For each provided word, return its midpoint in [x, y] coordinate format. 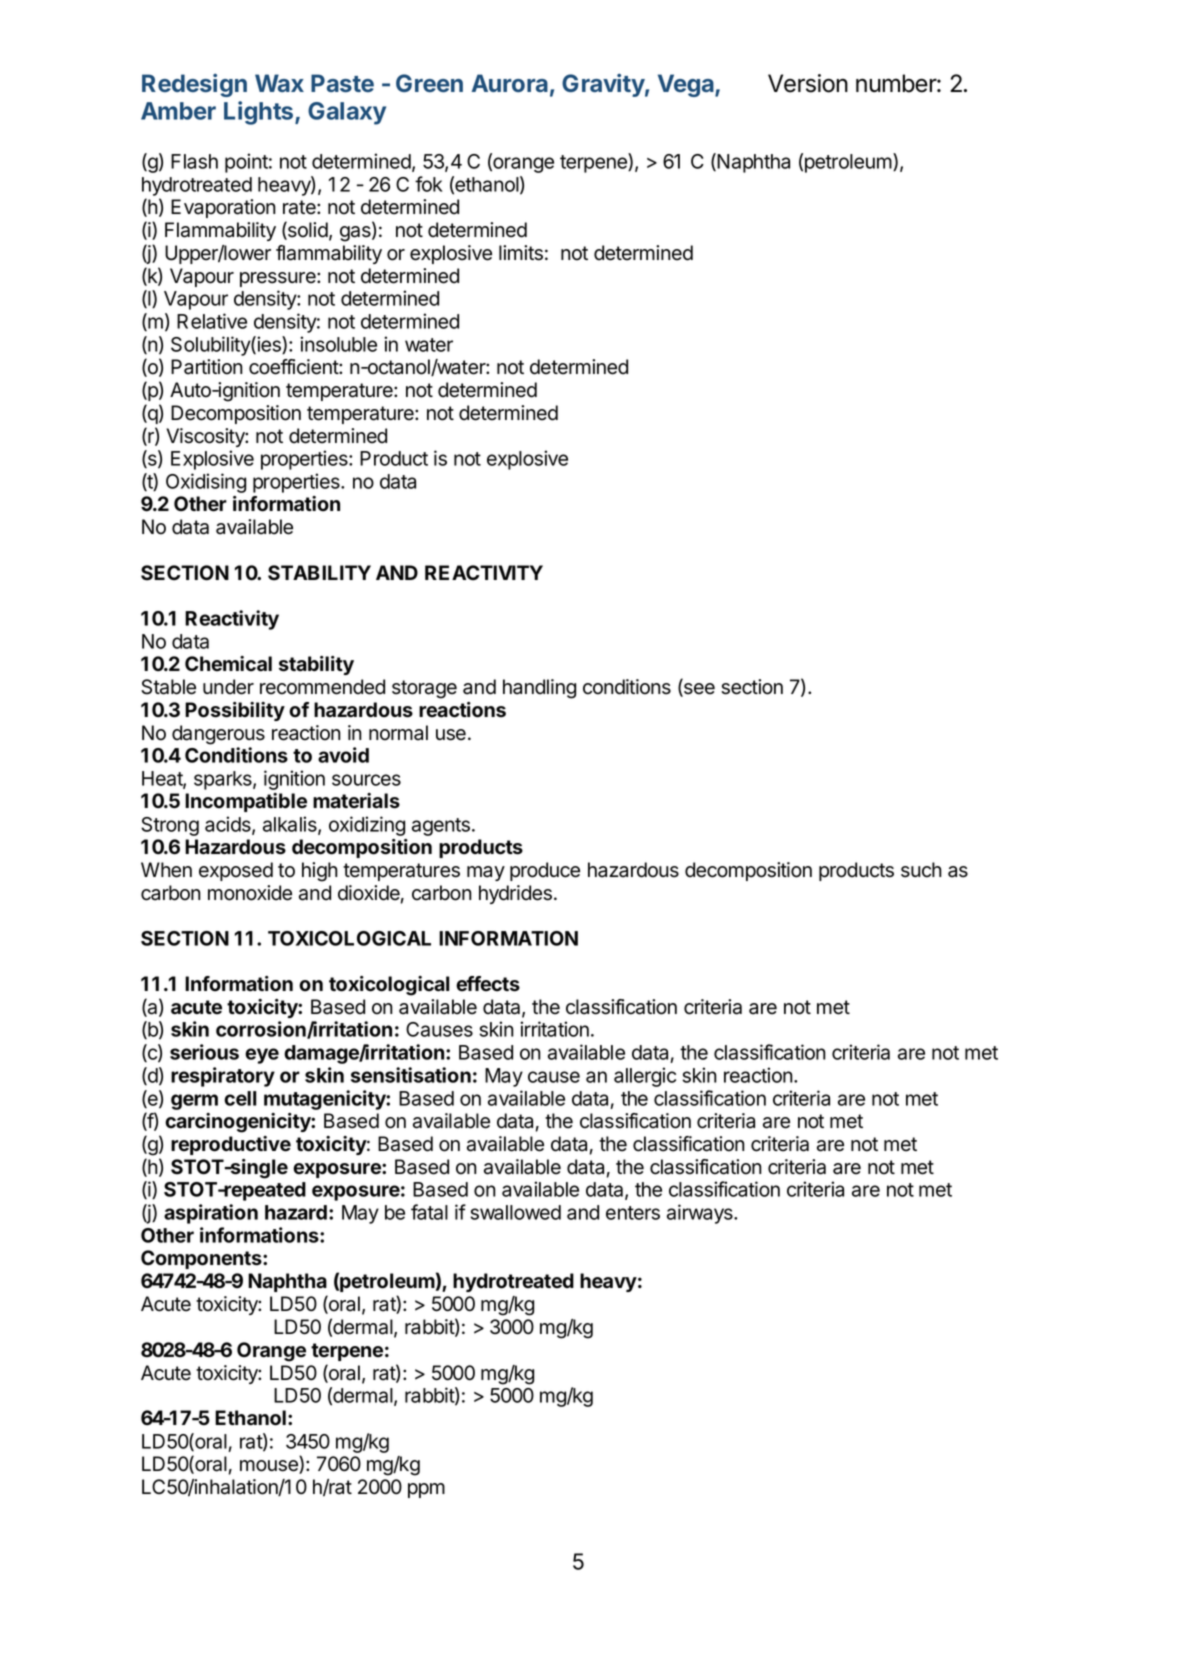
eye [262, 1056]
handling [539, 689]
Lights [260, 113]
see [698, 690]
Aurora [510, 83]
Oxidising [206, 483]
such [921, 870]
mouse [270, 1467]
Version [808, 83]
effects [488, 984]
